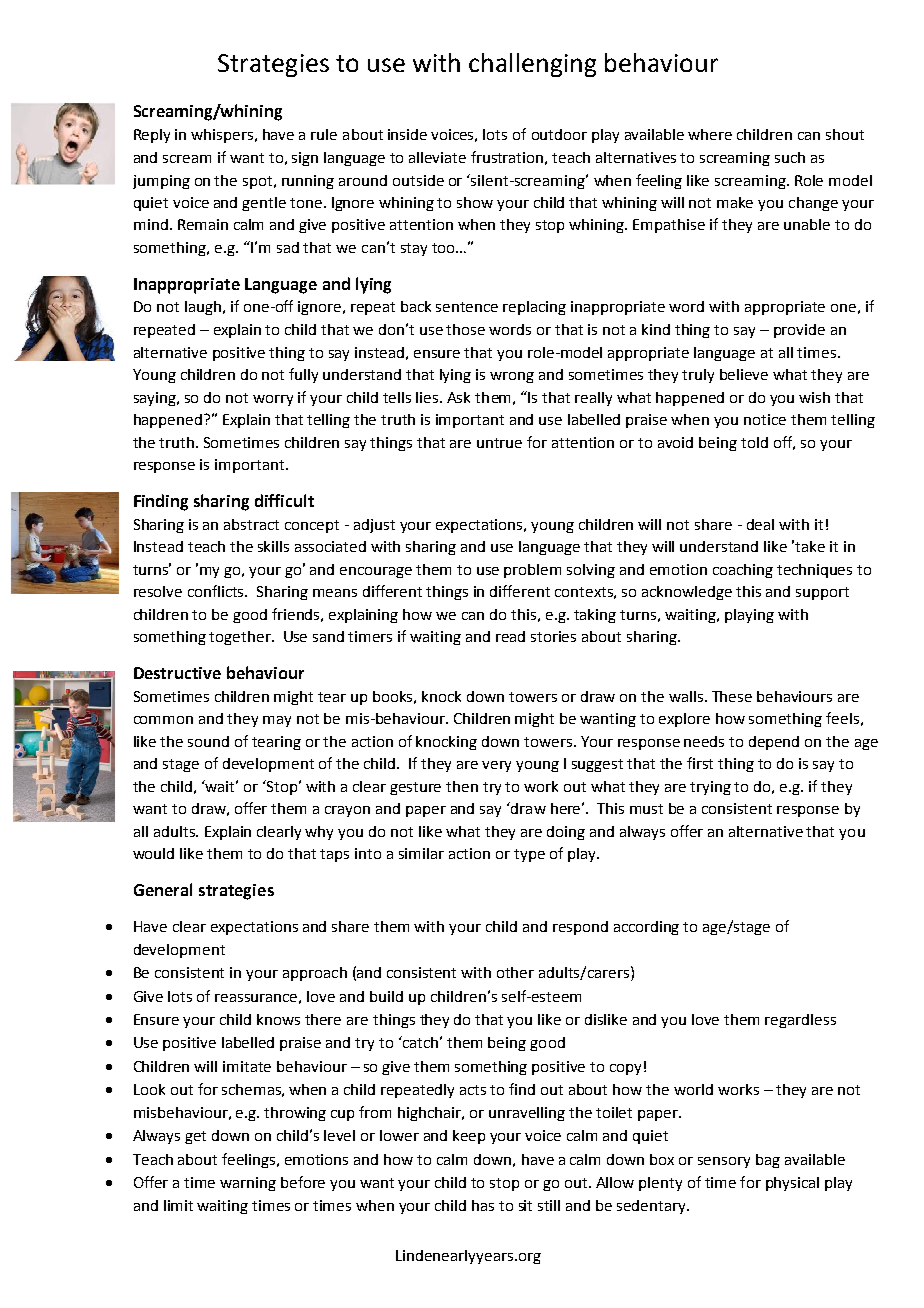 The image size is (924, 1308). I want to click on type, so click(529, 855).
